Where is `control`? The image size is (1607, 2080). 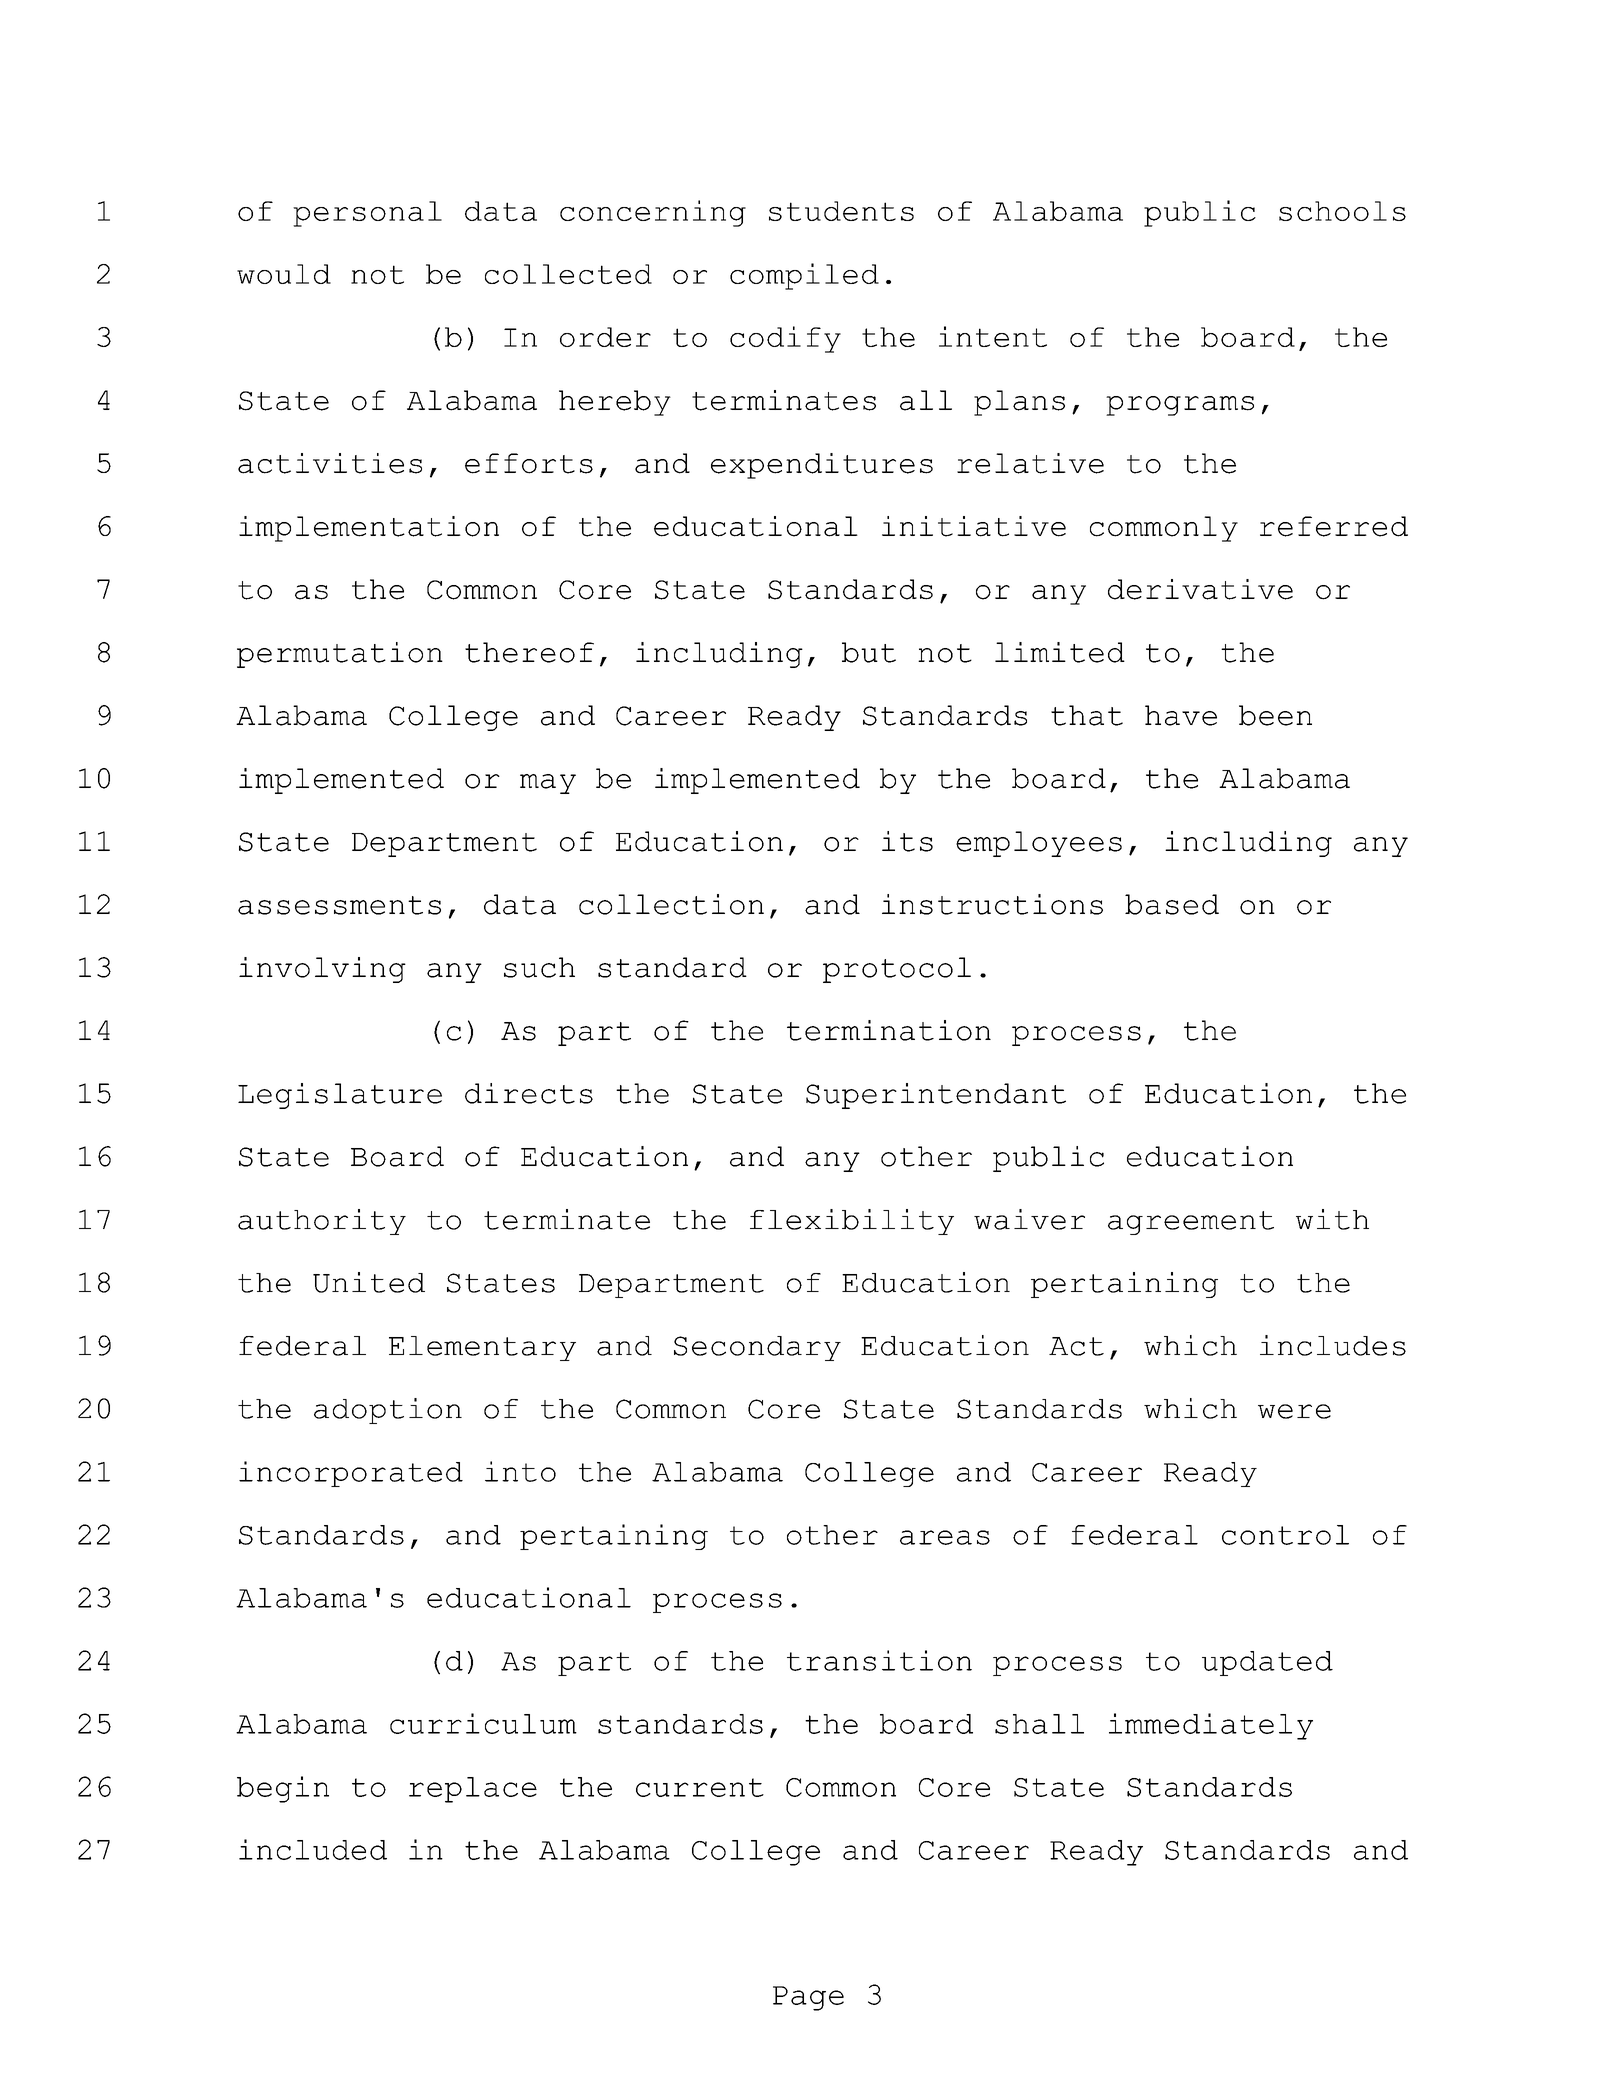
control is located at coordinates (1285, 1535).
